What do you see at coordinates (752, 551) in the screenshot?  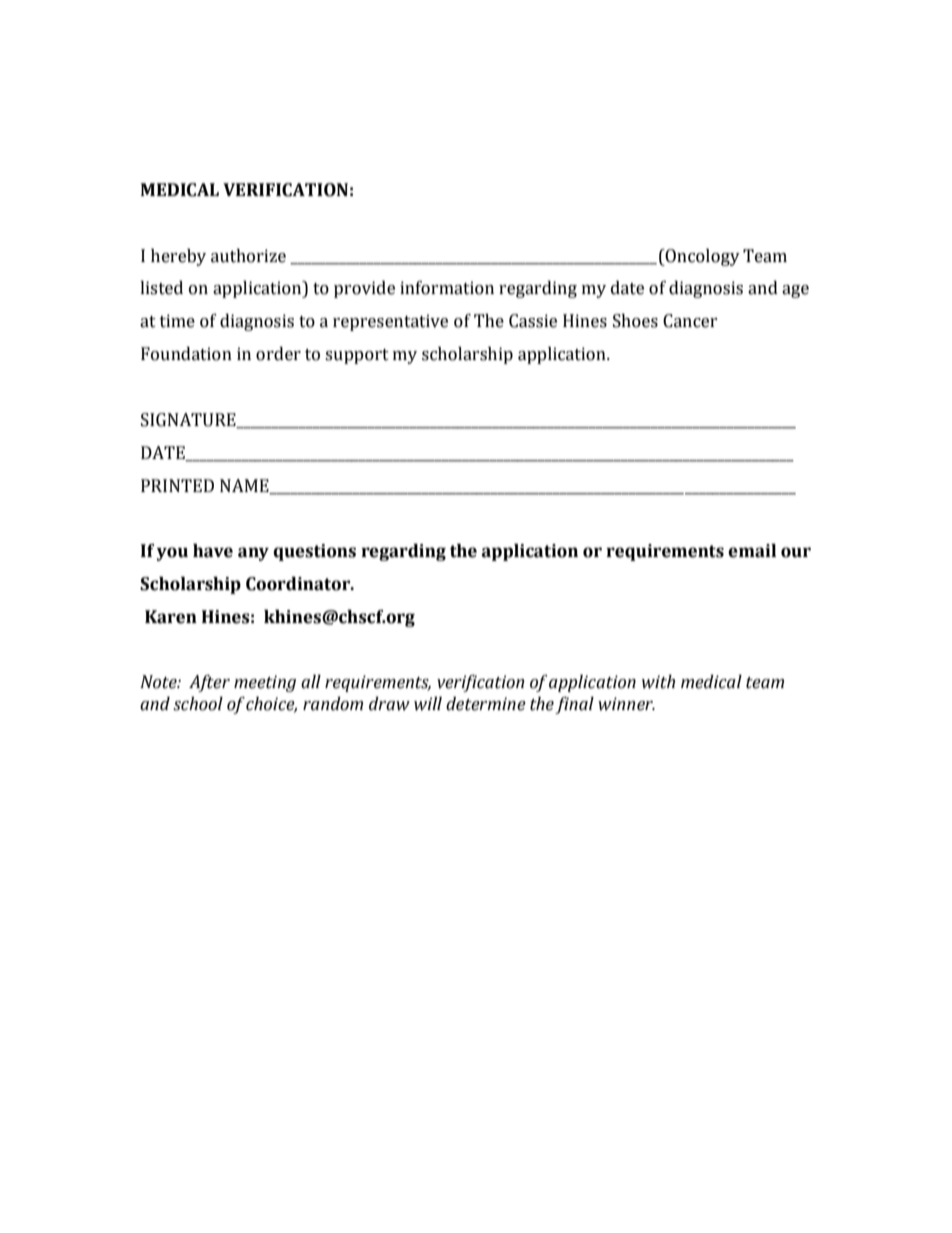 I see `email` at bounding box center [752, 551].
